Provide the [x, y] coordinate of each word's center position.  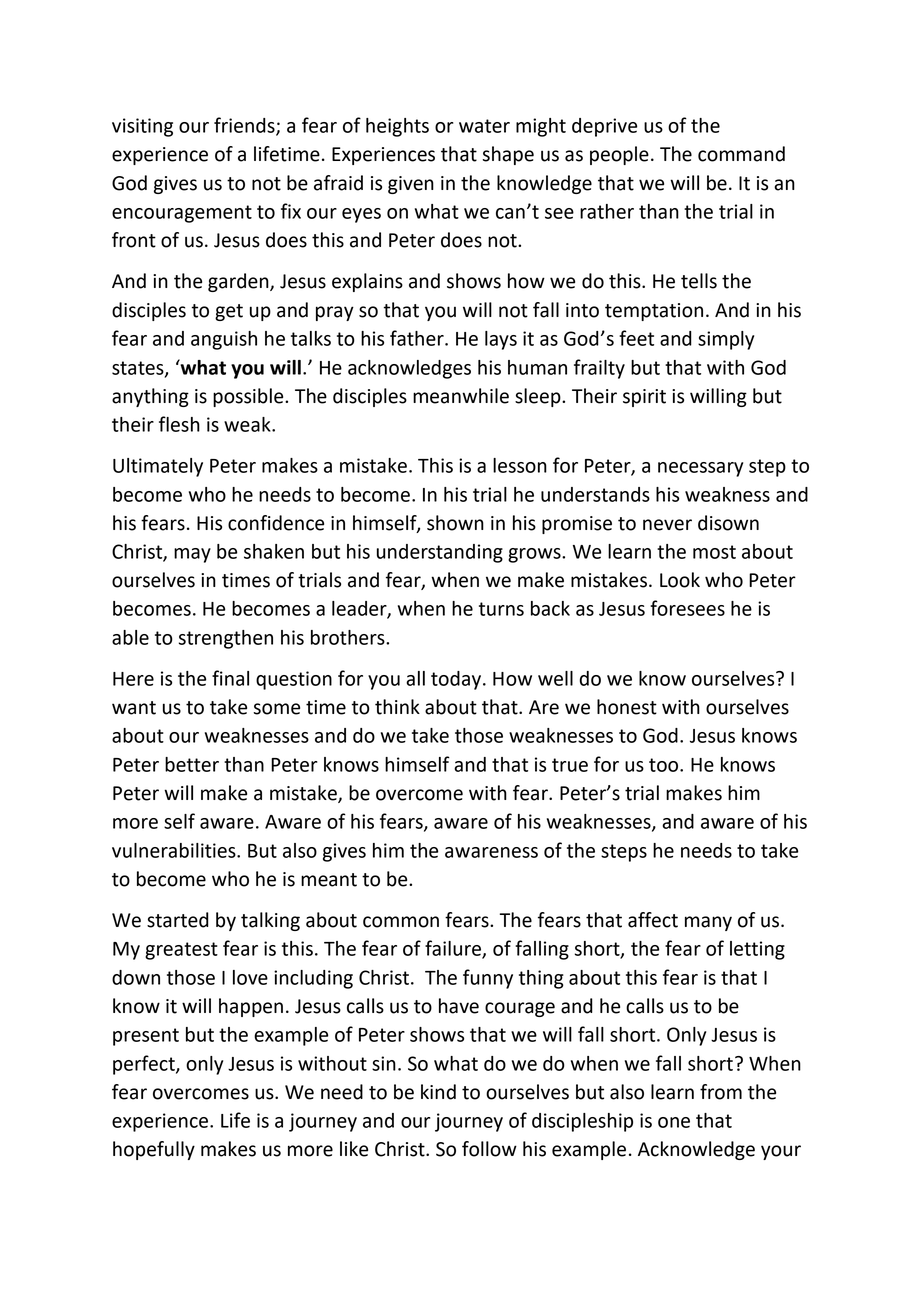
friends [245, 126]
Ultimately [158, 467]
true [570, 765]
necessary [700, 469]
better [192, 764]
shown [455, 523]
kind [438, 1092]
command [741, 154]
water [484, 126]
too [665, 765]
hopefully [154, 1150]
